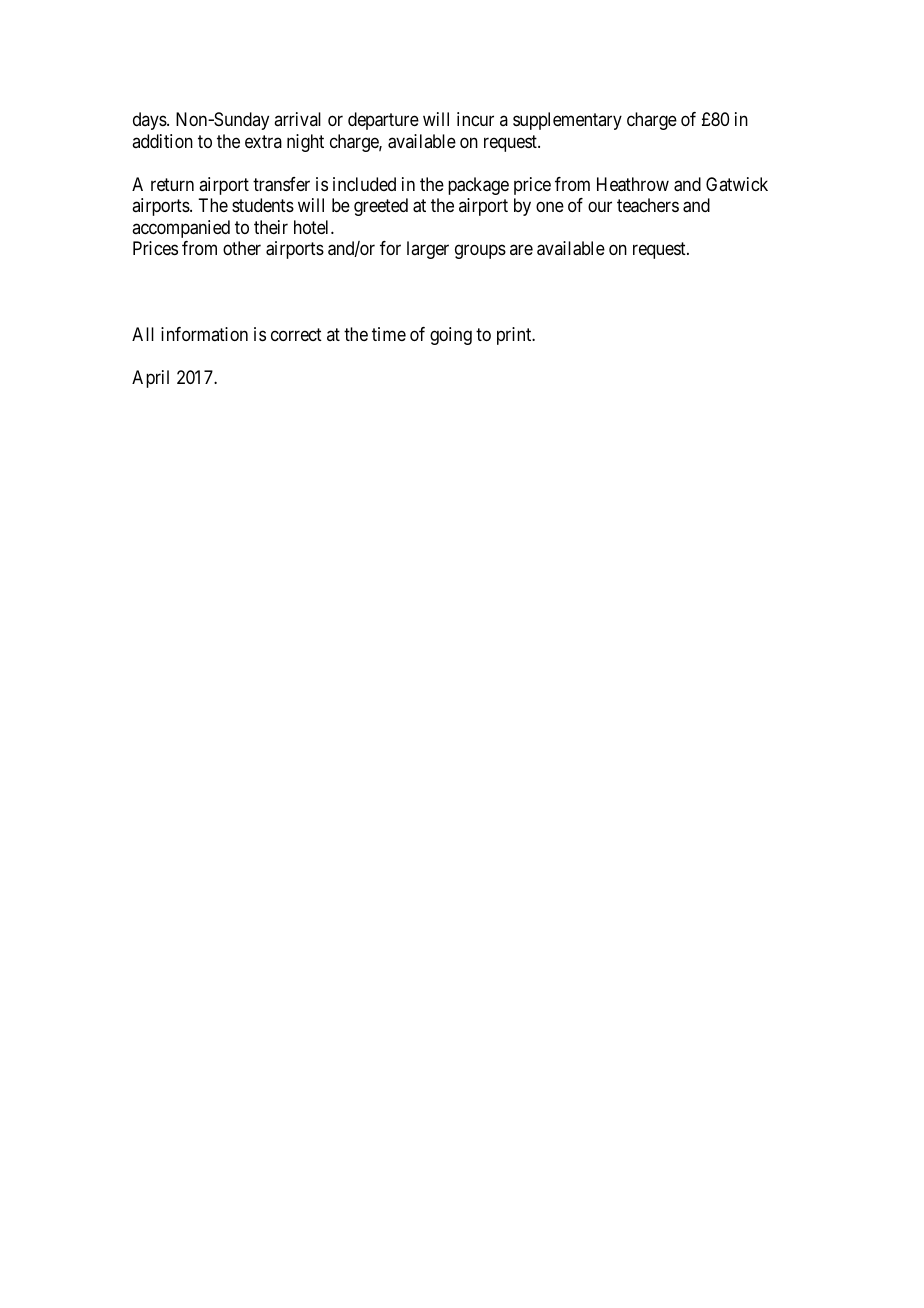 This screenshot has width=924, height=1308. What do you see at coordinates (600, 207) in the screenshot?
I see `our` at bounding box center [600, 207].
